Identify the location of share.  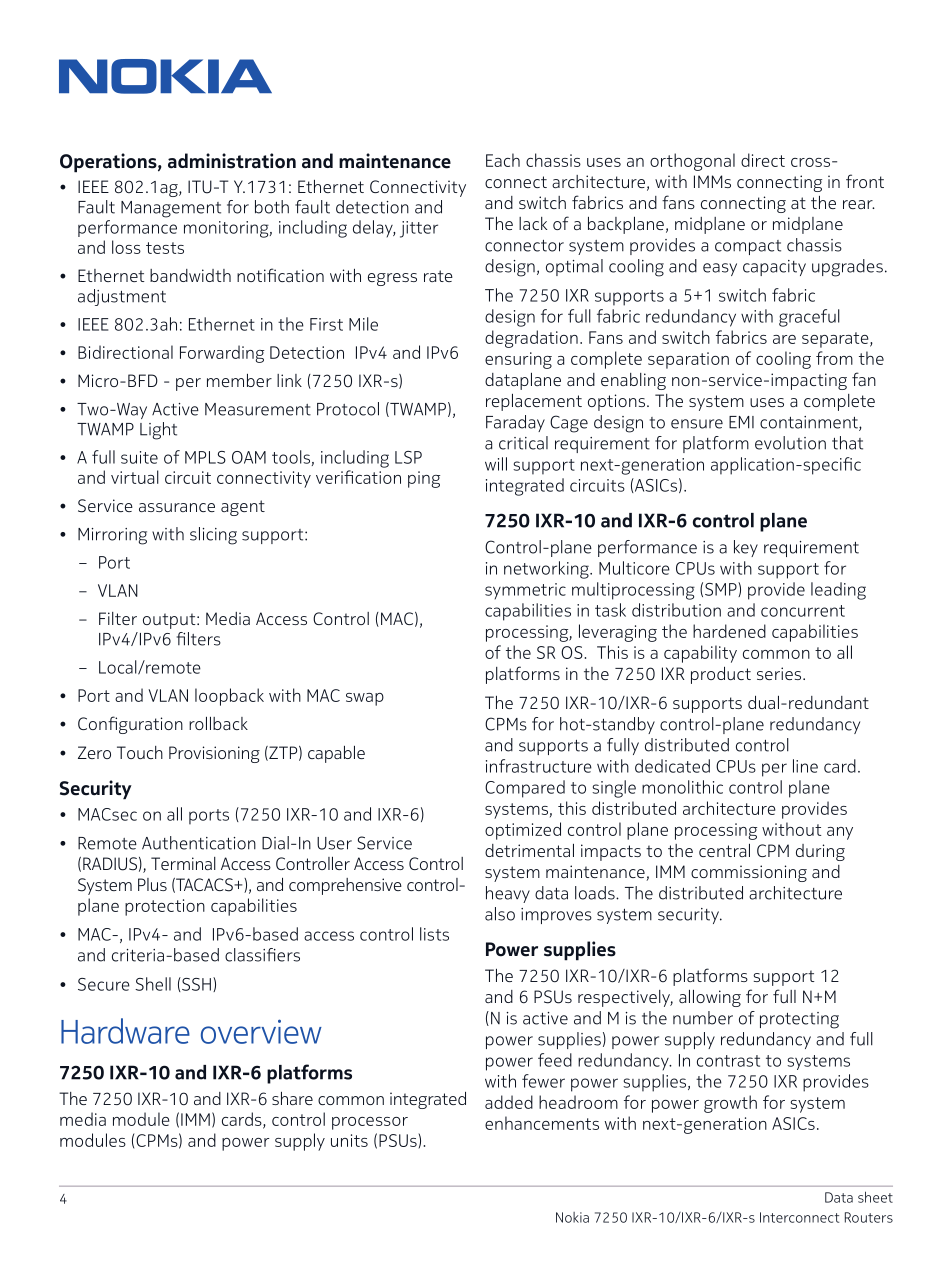
(292, 1098).
